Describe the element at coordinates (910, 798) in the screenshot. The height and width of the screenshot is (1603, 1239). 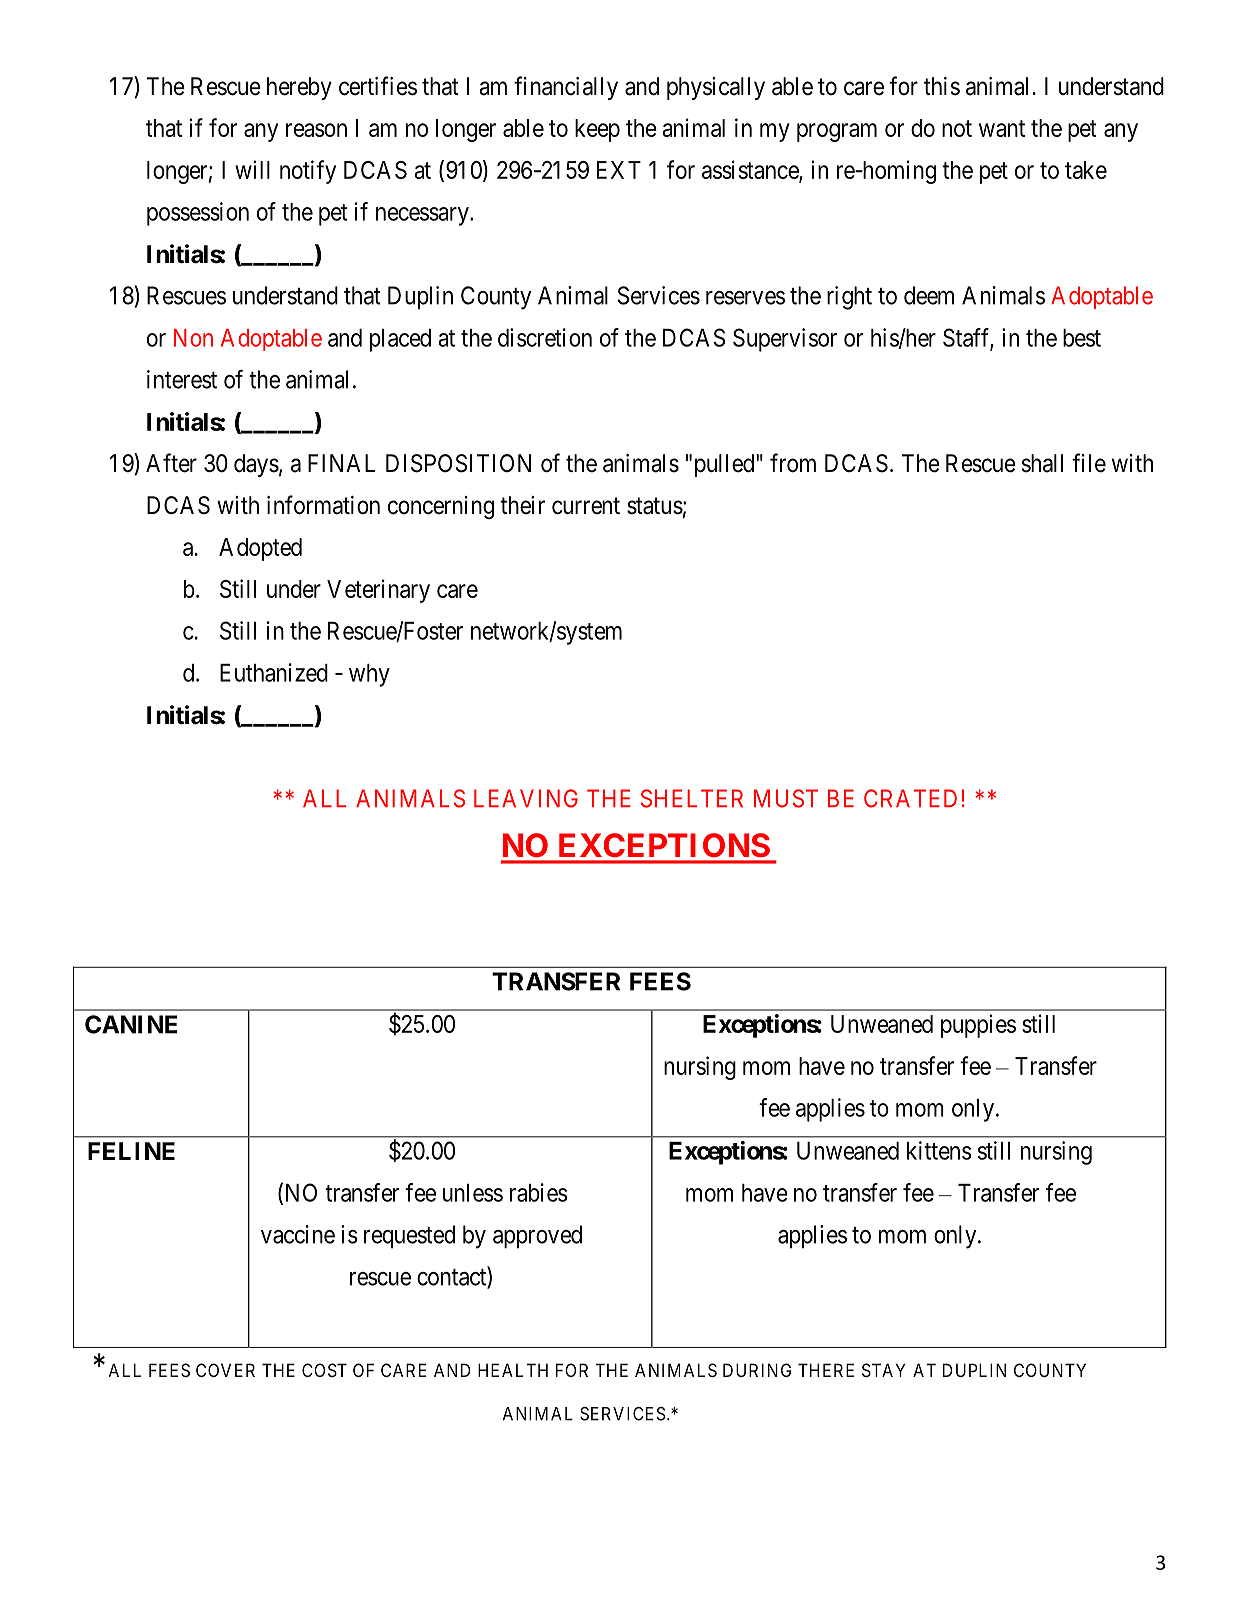
I see `CRATED` at that location.
